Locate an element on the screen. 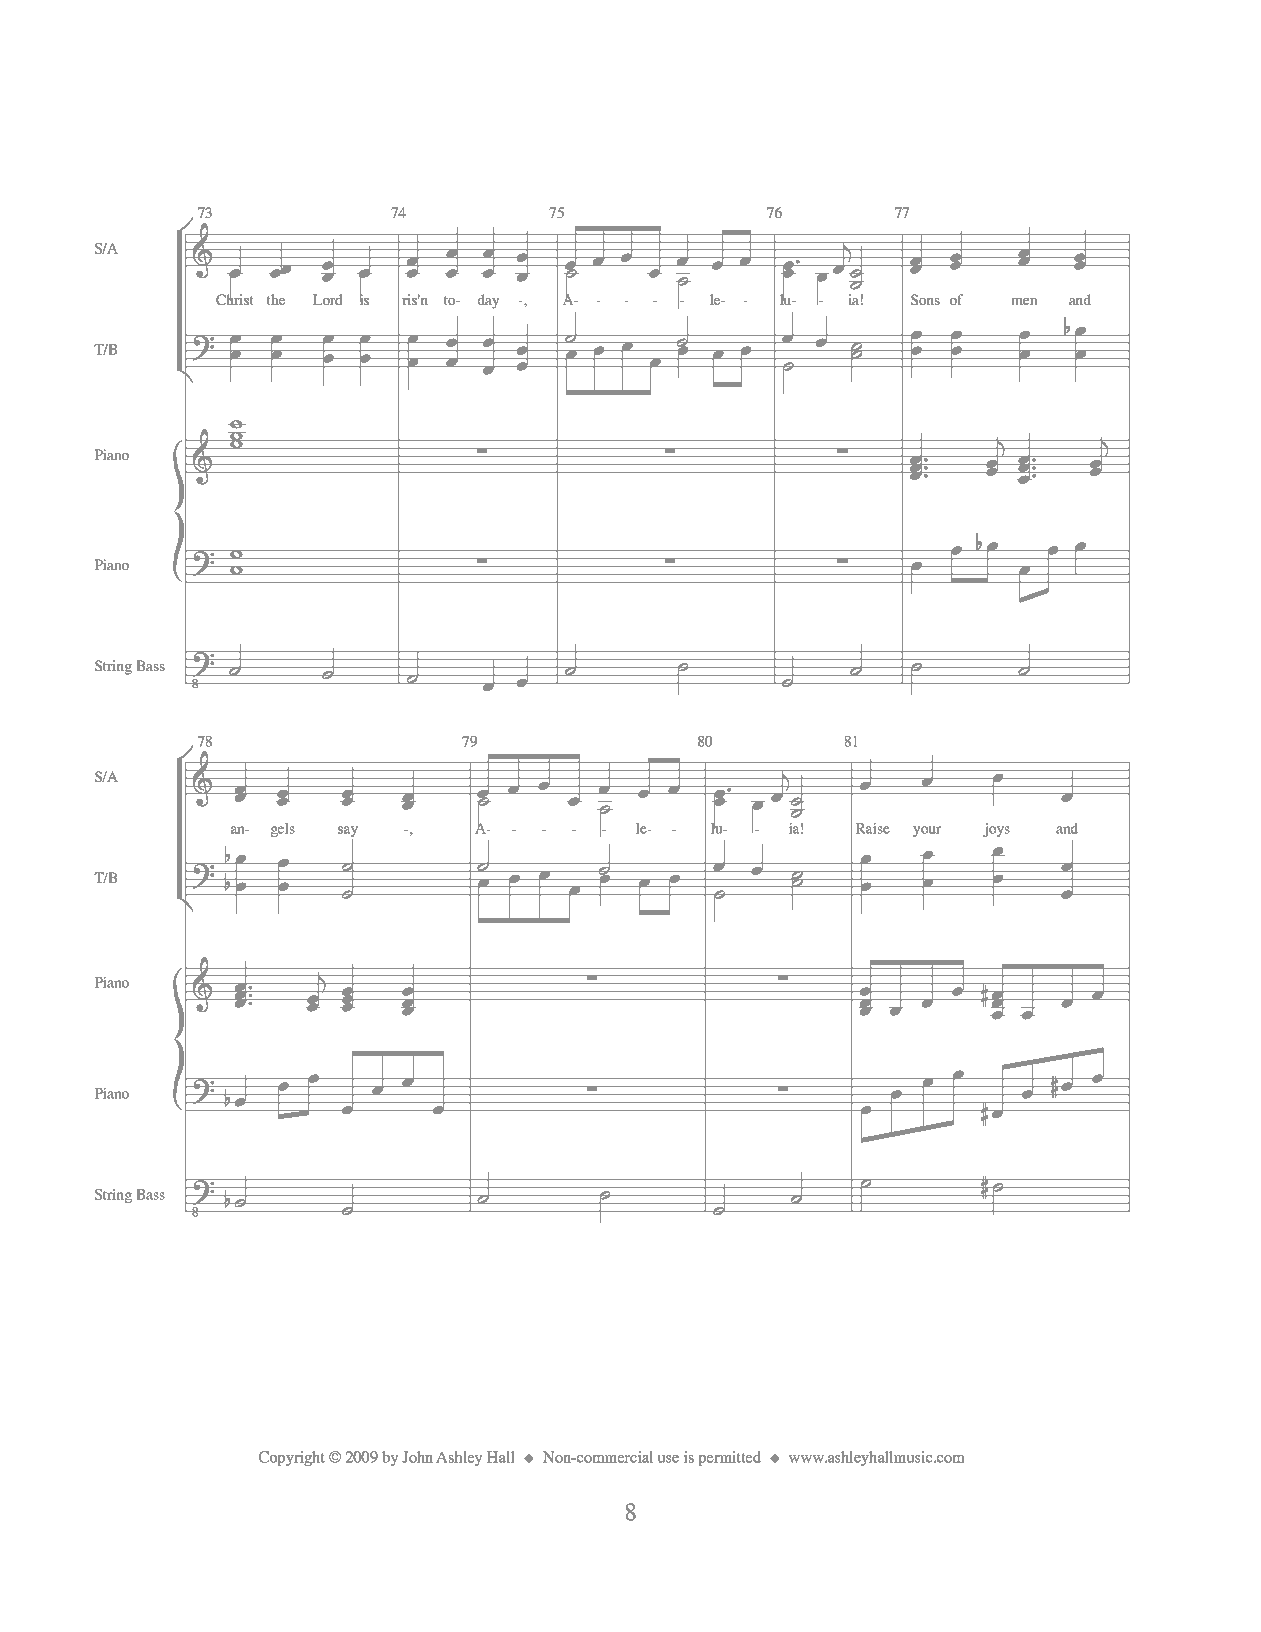 The width and height of the screenshot is (1261, 1632). permitted is located at coordinates (730, 1458).
